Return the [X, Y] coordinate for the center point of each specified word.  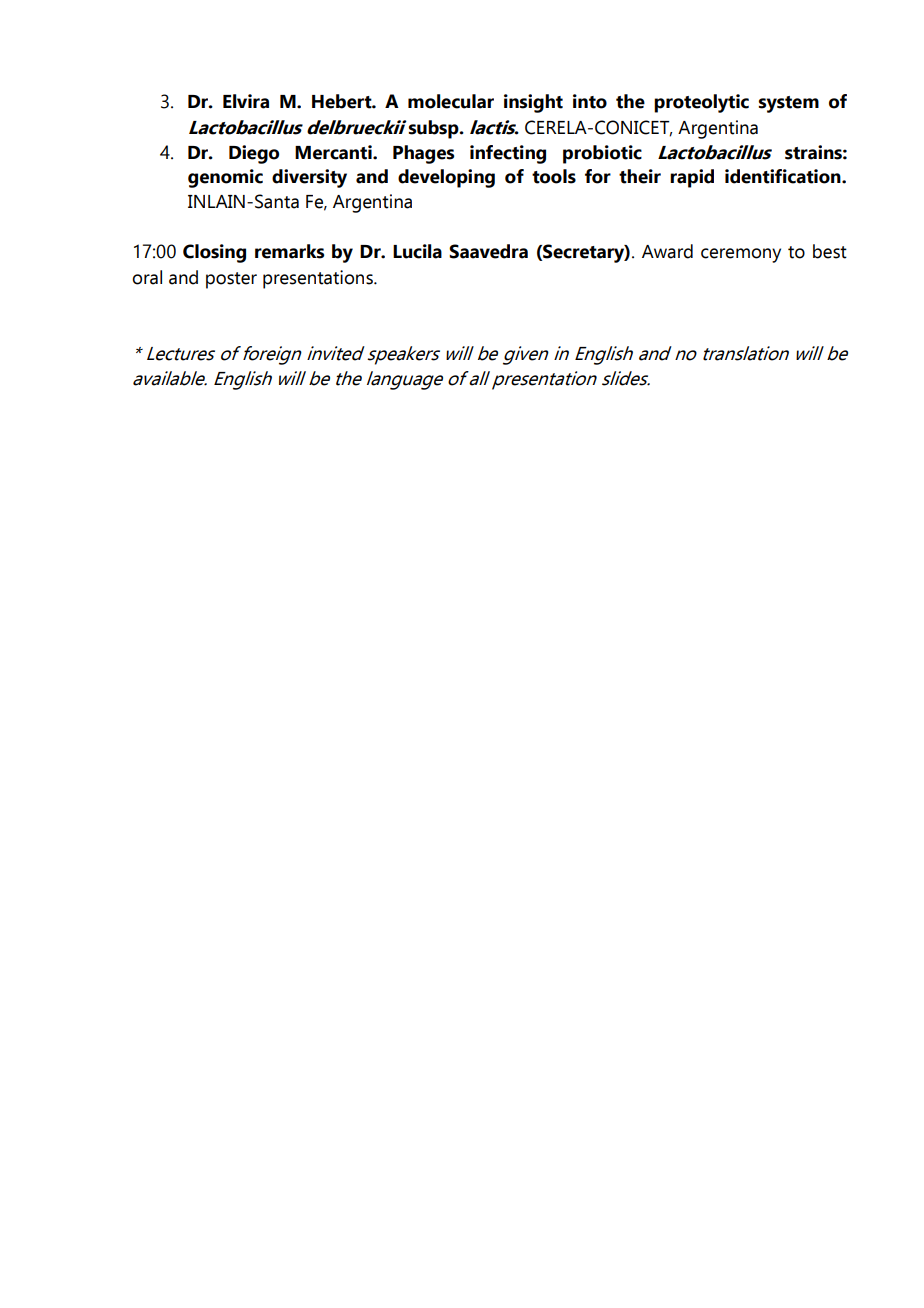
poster [231, 280]
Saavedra [488, 251]
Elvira [246, 101]
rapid [692, 178]
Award [667, 251]
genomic [225, 178]
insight [533, 103]
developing [446, 178]
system [789, 104]
